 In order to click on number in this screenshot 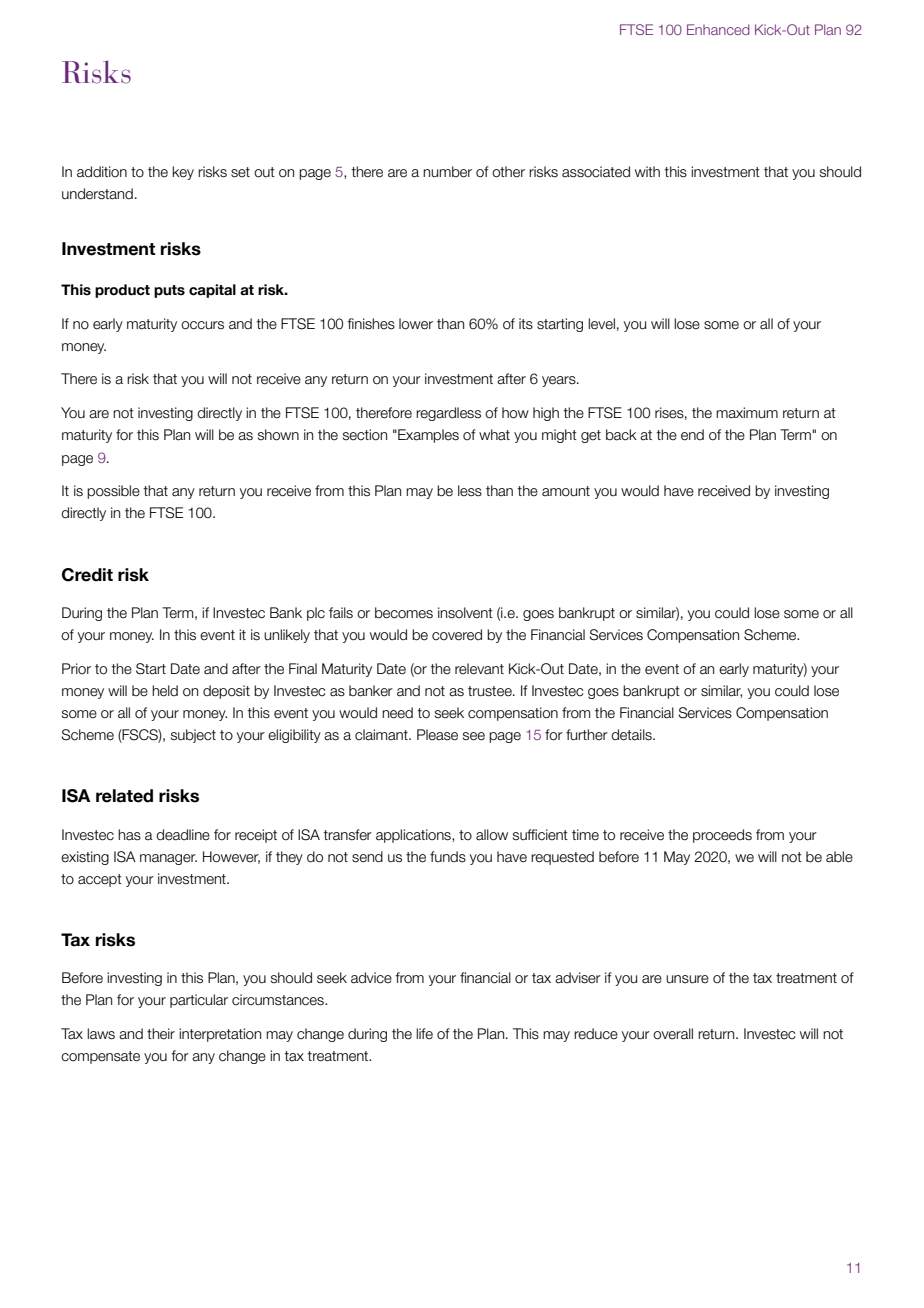, I will do `click(447, 172)`.
